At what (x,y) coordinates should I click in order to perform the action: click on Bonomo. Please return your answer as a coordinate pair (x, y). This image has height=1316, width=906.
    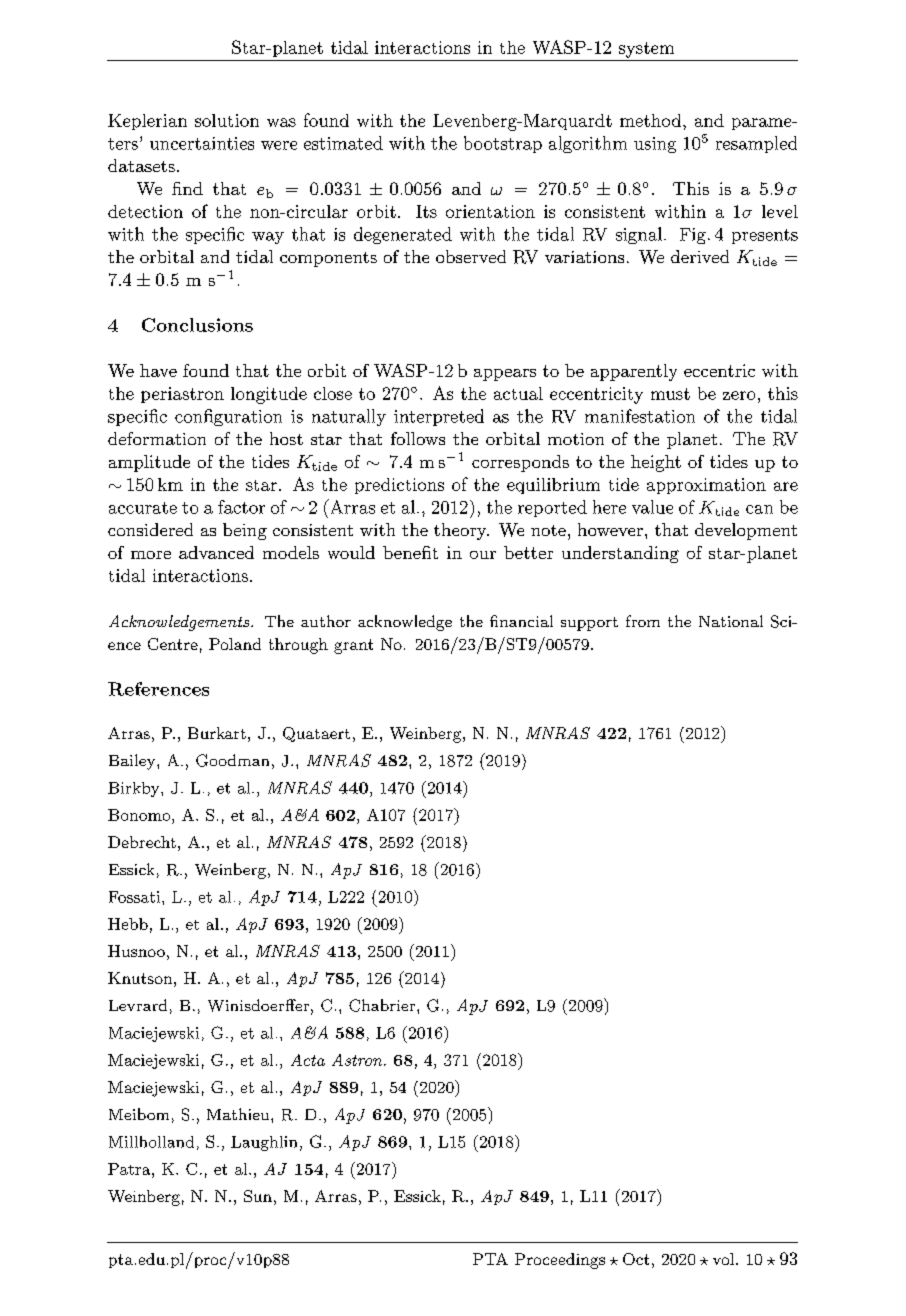
    Looking at the image, I should click on (140, 815).
